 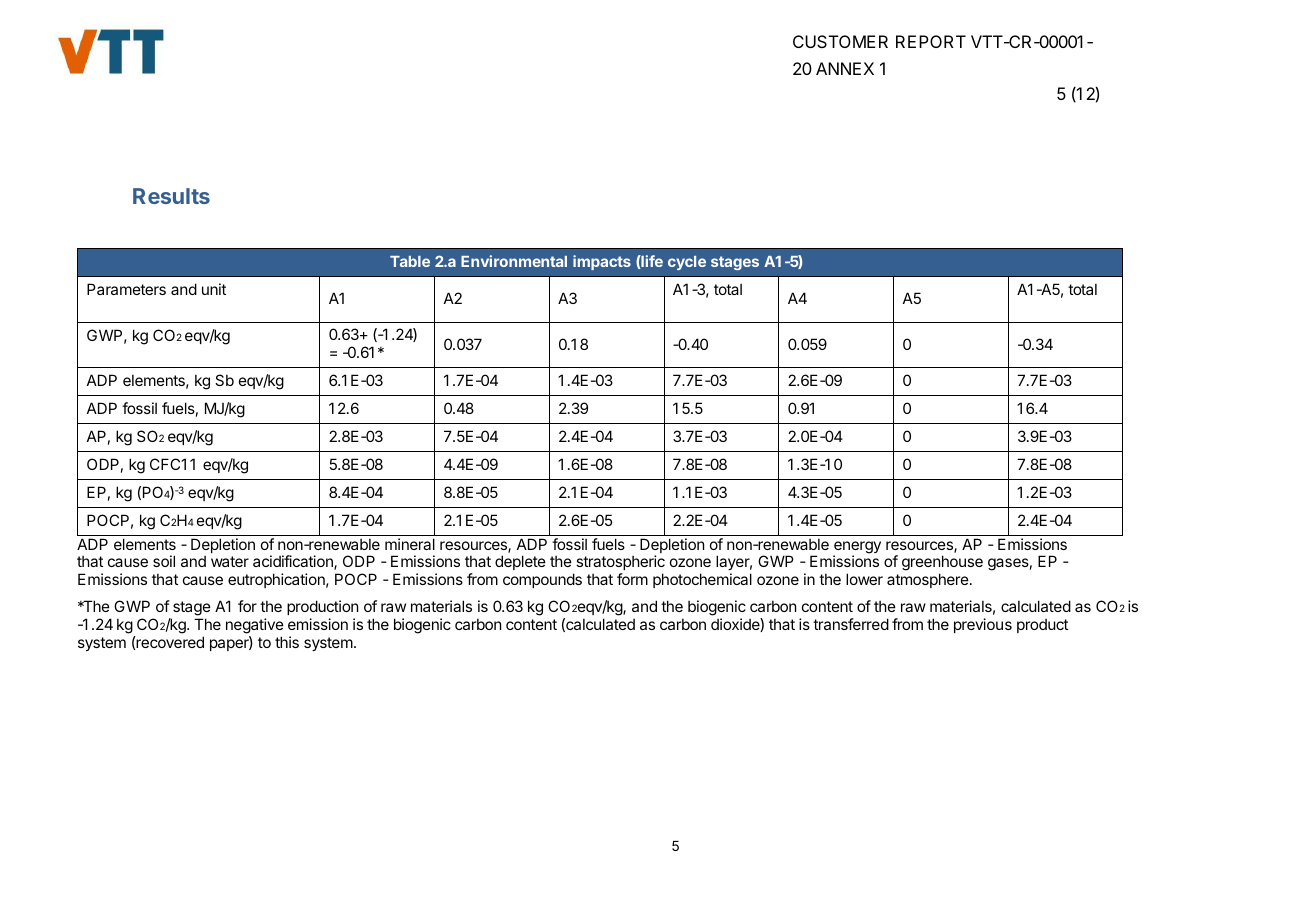 What do you see at coordinates (845, 68) in the image?
I see `ANNEX` at bounding box center [845, 68].
